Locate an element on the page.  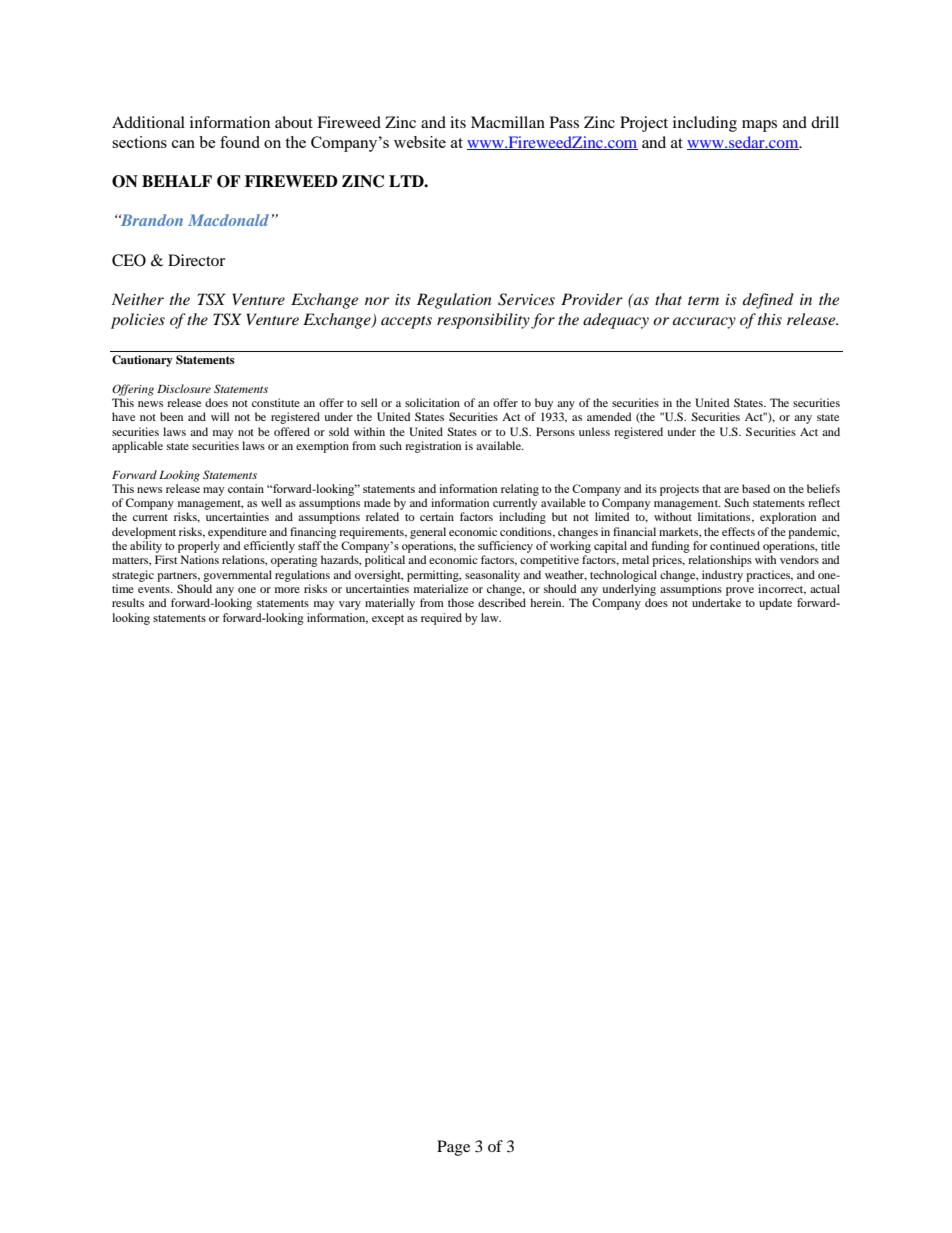
maps is located at coordinates (759, 126).
